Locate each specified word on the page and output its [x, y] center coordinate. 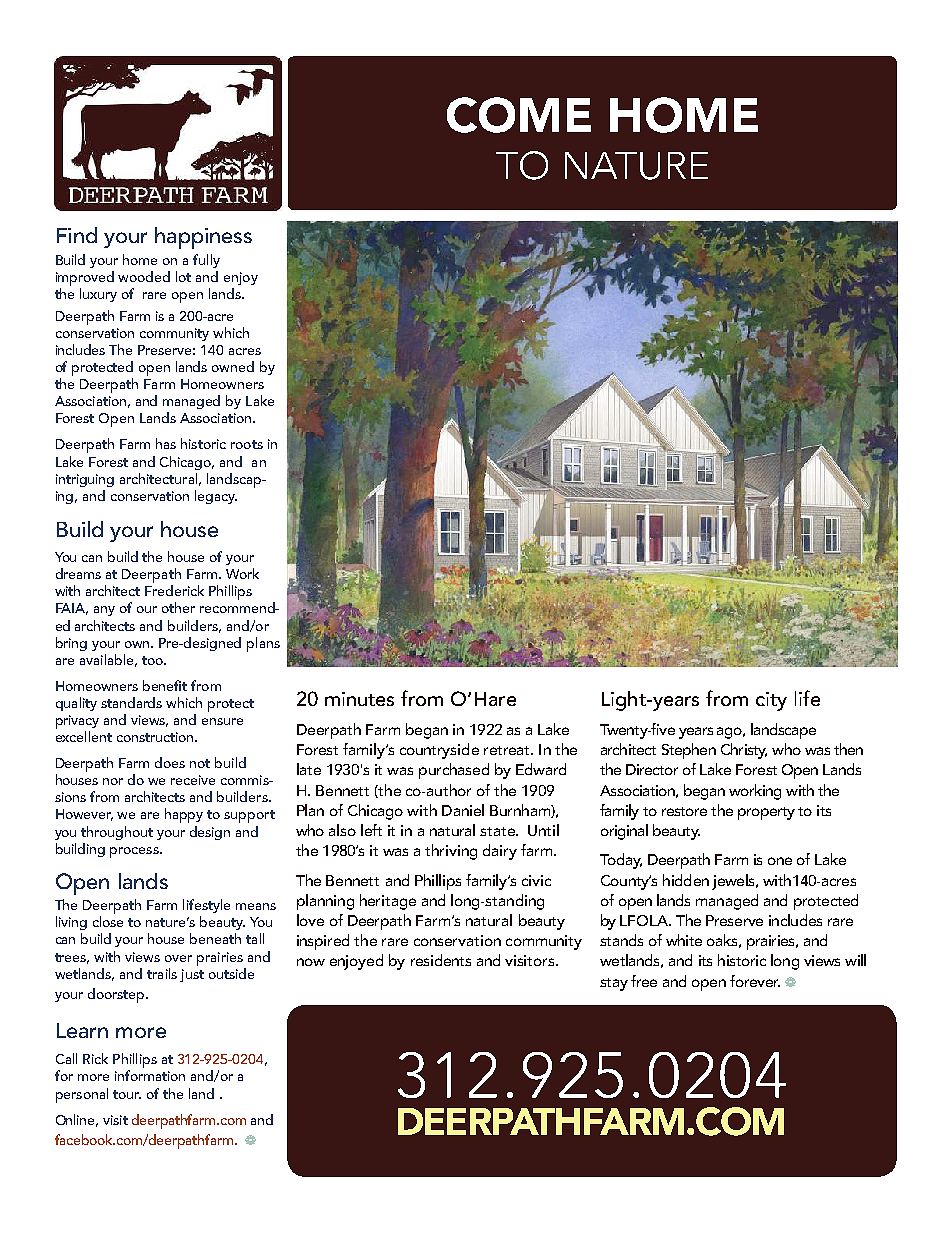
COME [519, 115]
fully [206, 261]
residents [441, 960]
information [150, 1075]
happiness [203, 238]
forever [755, 981]
